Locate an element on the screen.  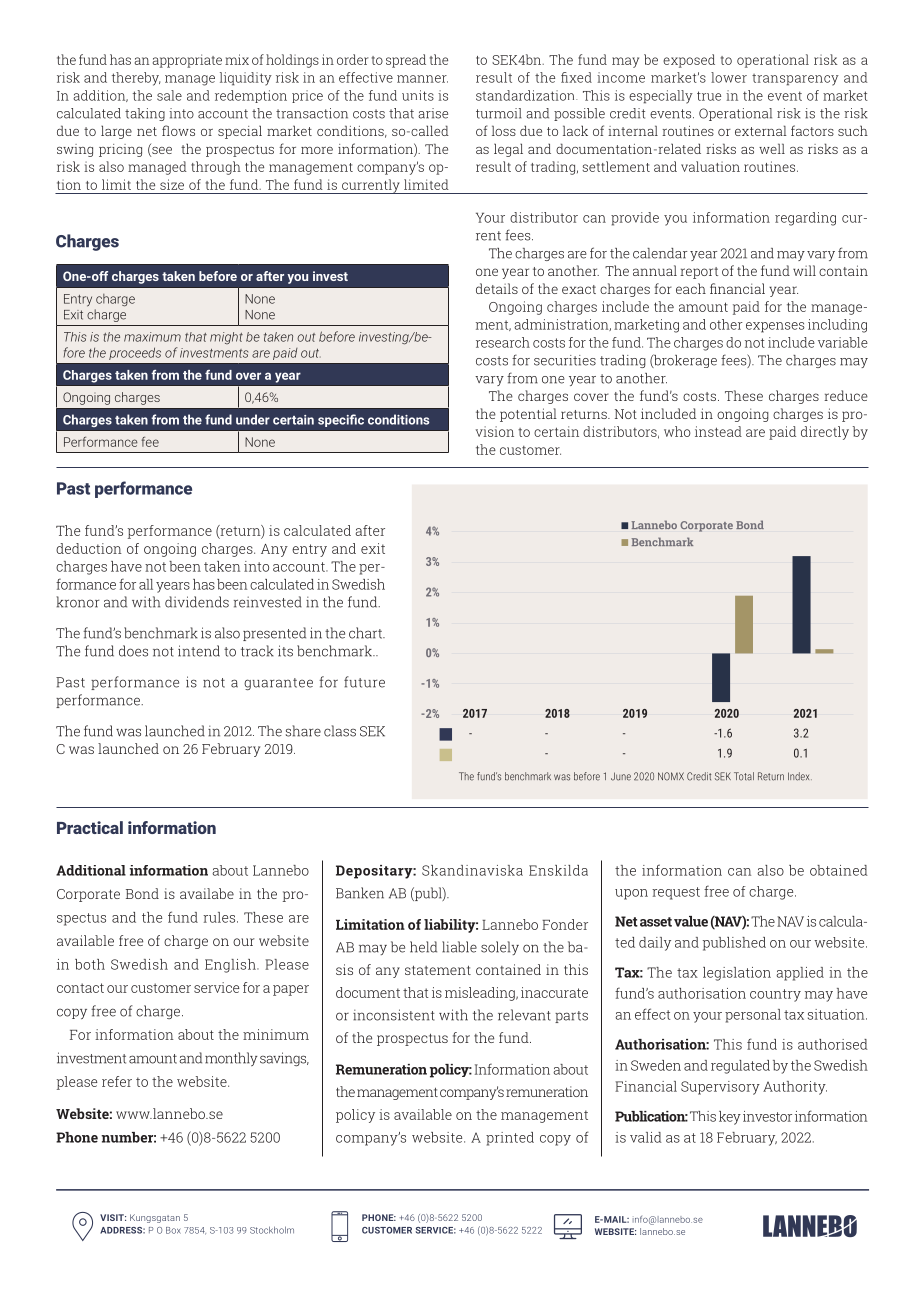
liable is located at coordinates (459, 947).
